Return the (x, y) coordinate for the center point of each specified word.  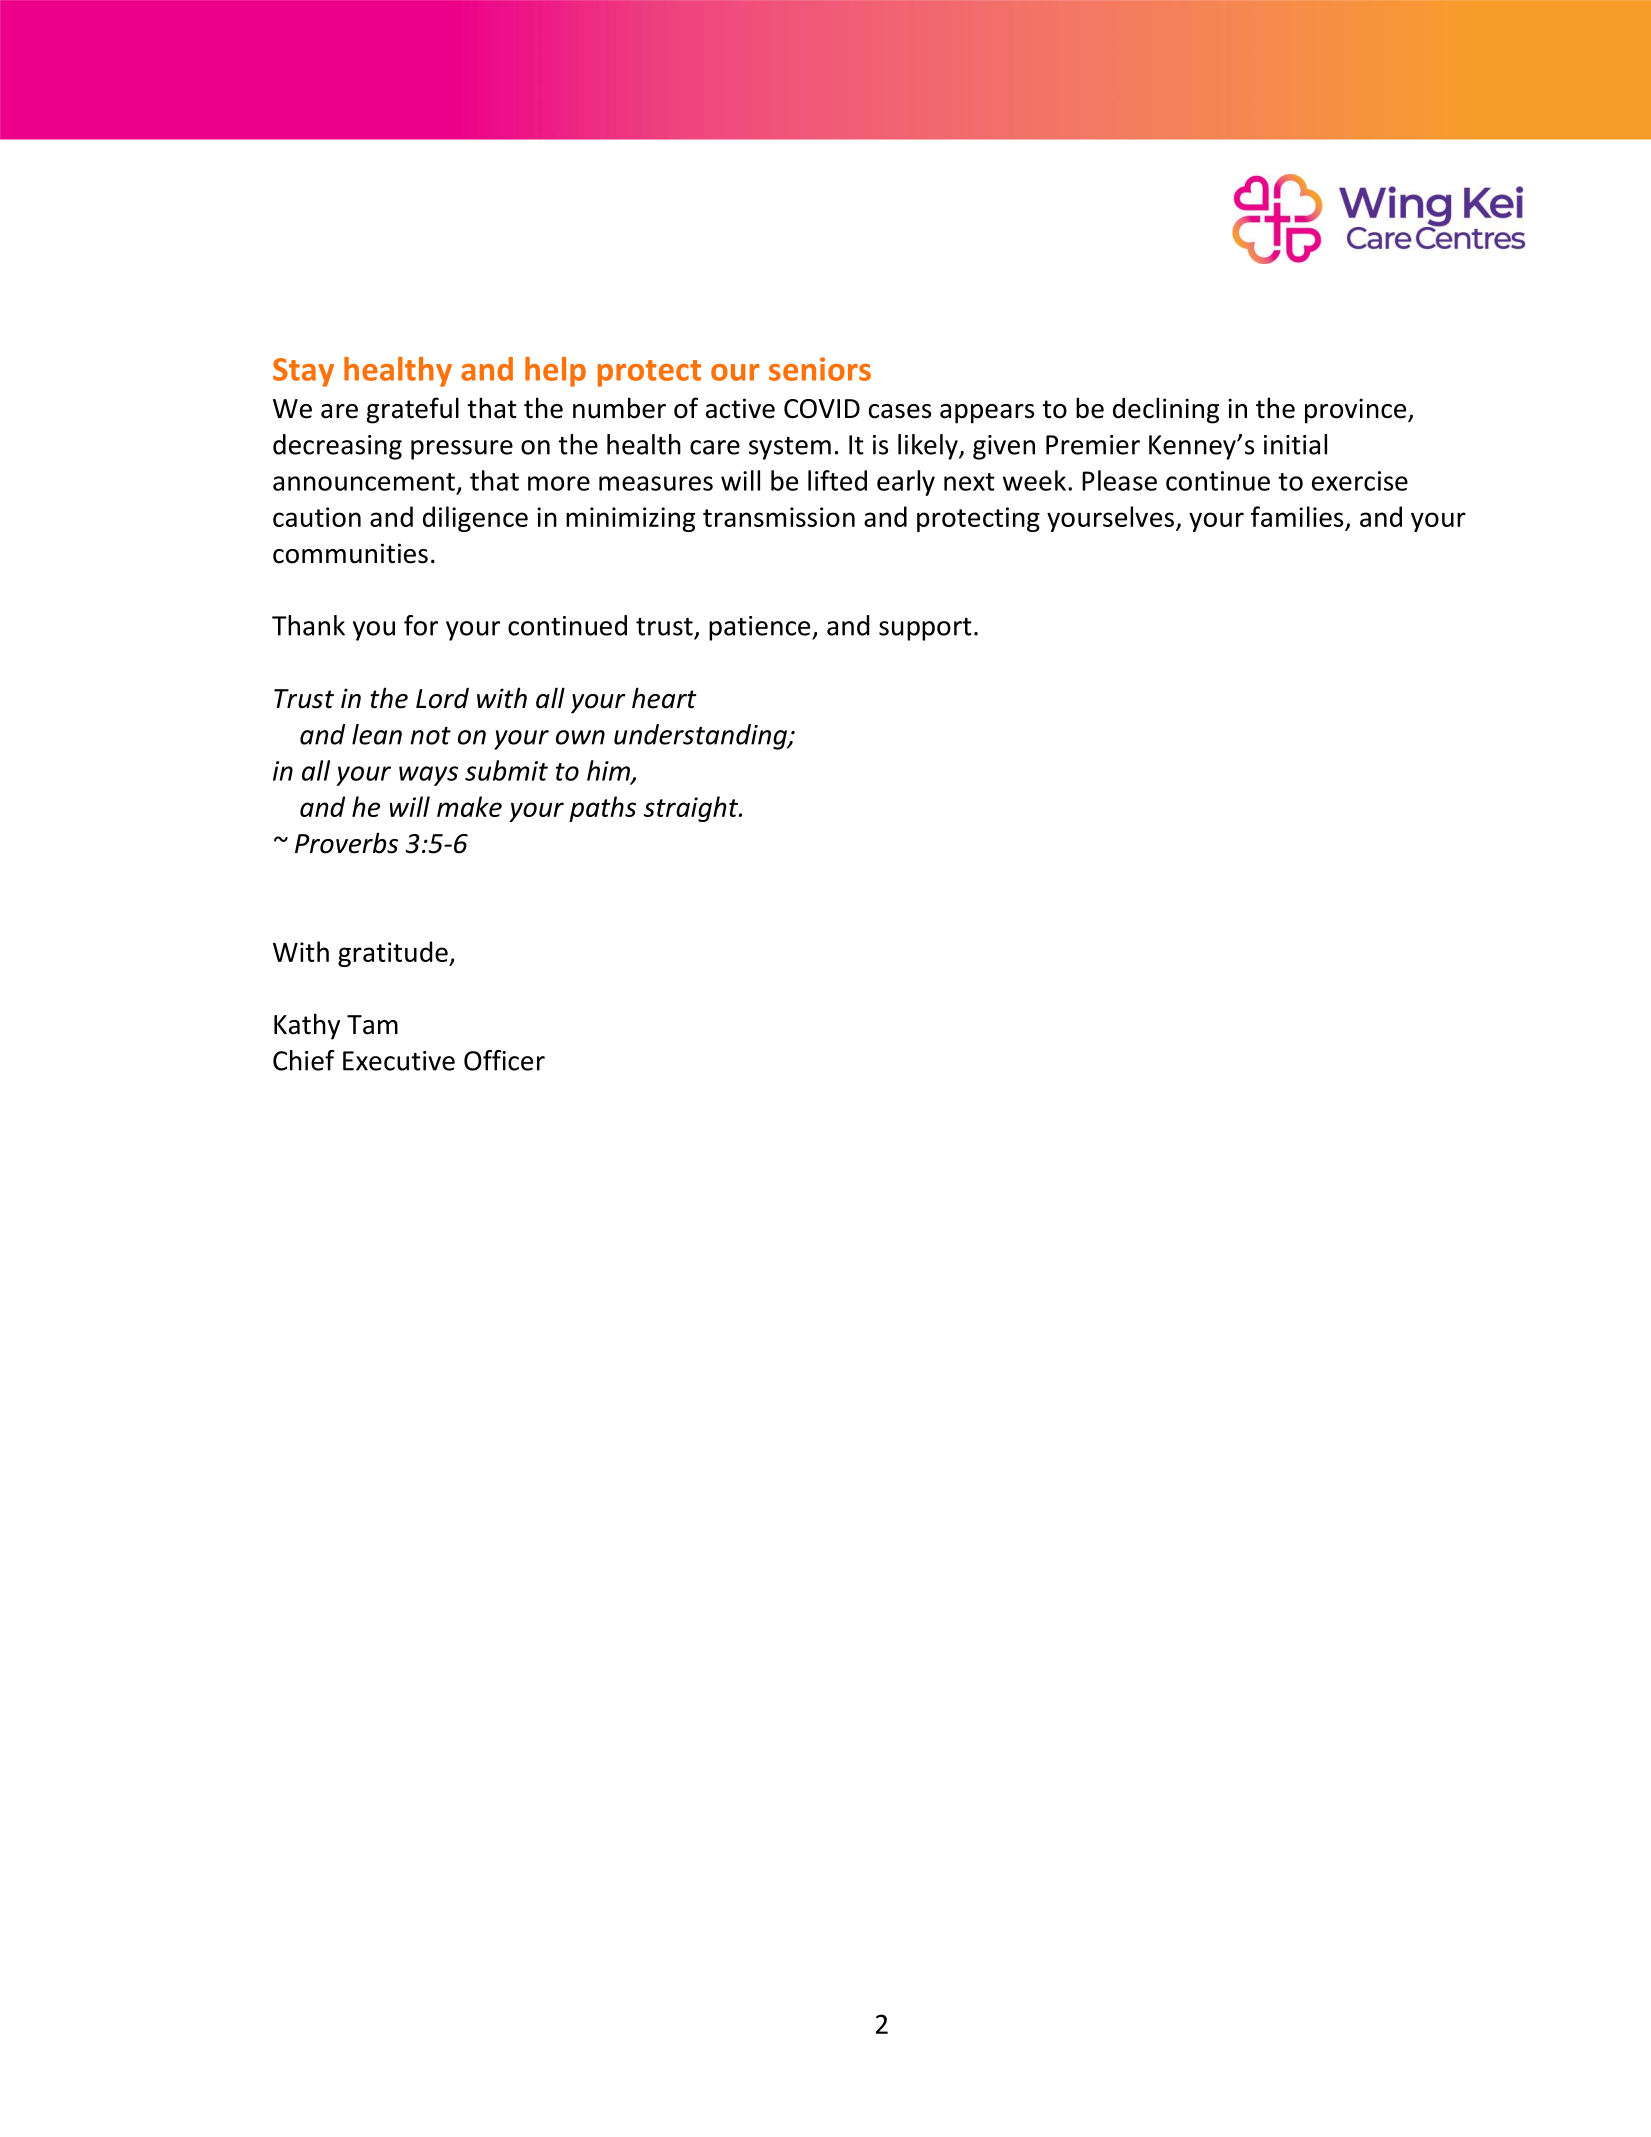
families (1298, 518)
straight (692, 809)
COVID (822, 409)
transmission (779, 517)
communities (350, 553)
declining (1166, 410)
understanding (701, 737)
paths (602, 809)
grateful (412, 410)
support (925, 629)
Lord (442, 698)
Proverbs (346, 843)
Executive (399, 1061)
